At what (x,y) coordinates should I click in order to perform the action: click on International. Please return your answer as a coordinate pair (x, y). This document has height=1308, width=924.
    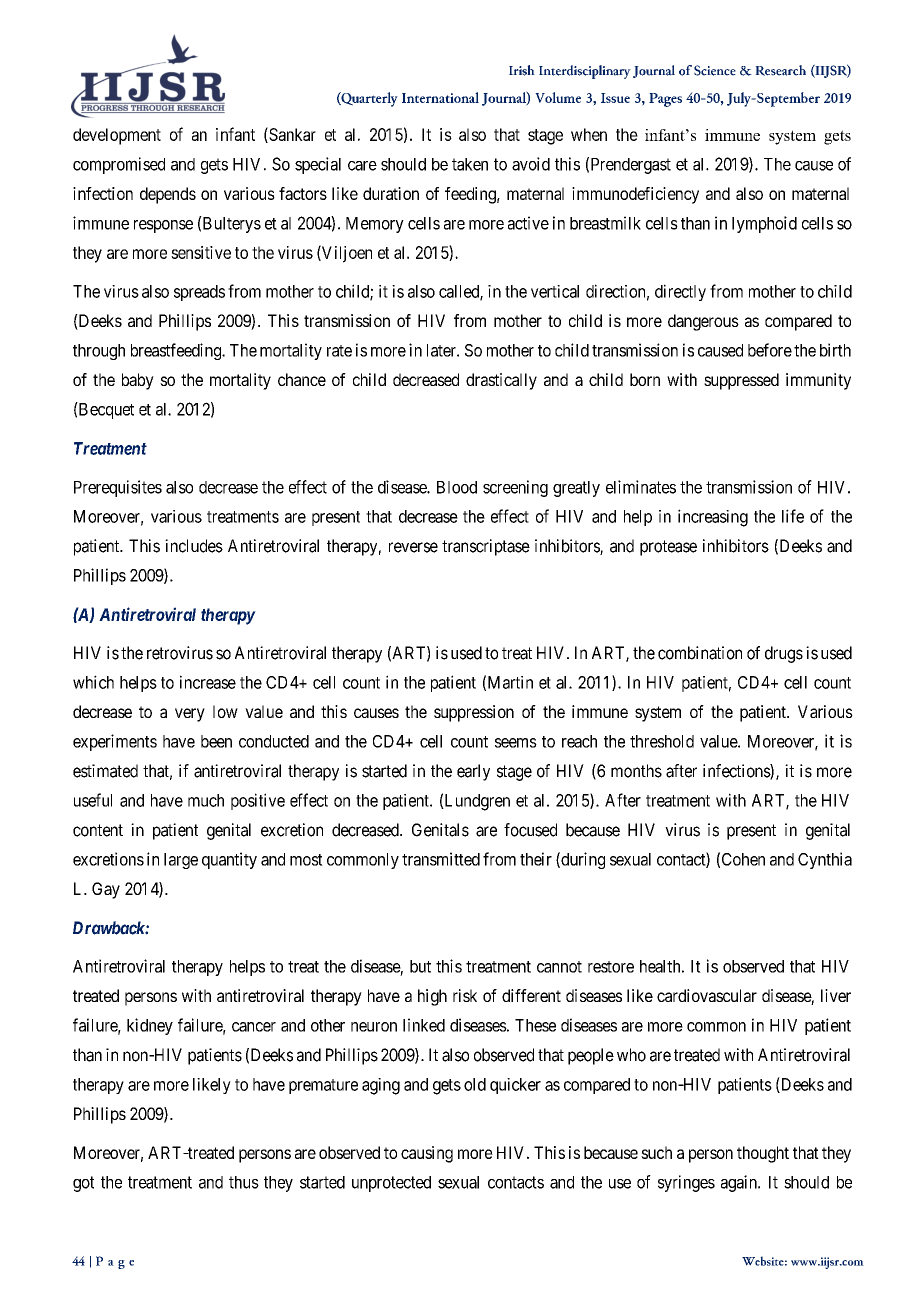
    Looking at the image, I should click on (440, 97).
